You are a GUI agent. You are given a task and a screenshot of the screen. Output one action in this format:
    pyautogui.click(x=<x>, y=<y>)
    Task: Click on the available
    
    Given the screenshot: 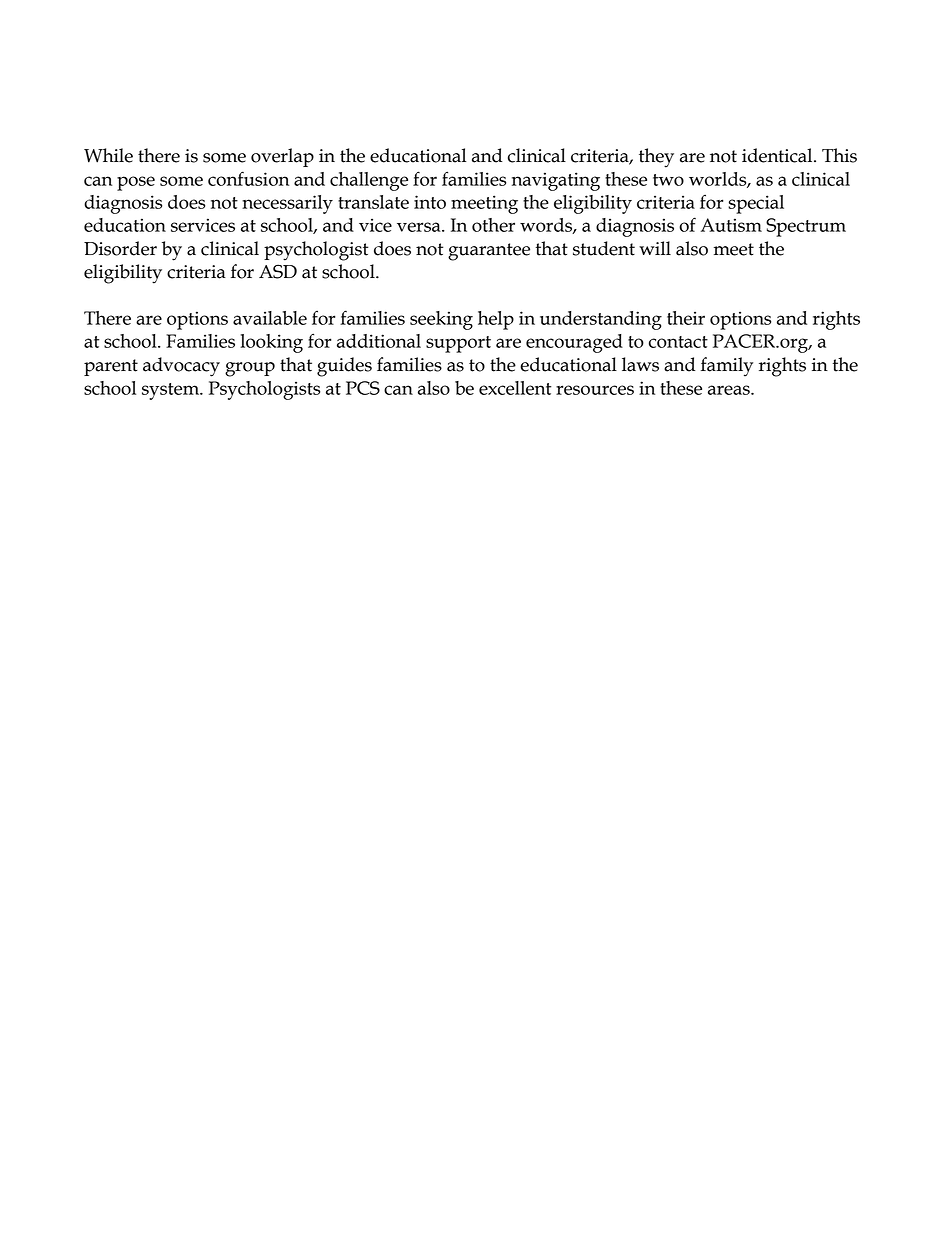 What is the action you would take?
    pyautogui.click(x=270, y=318)
